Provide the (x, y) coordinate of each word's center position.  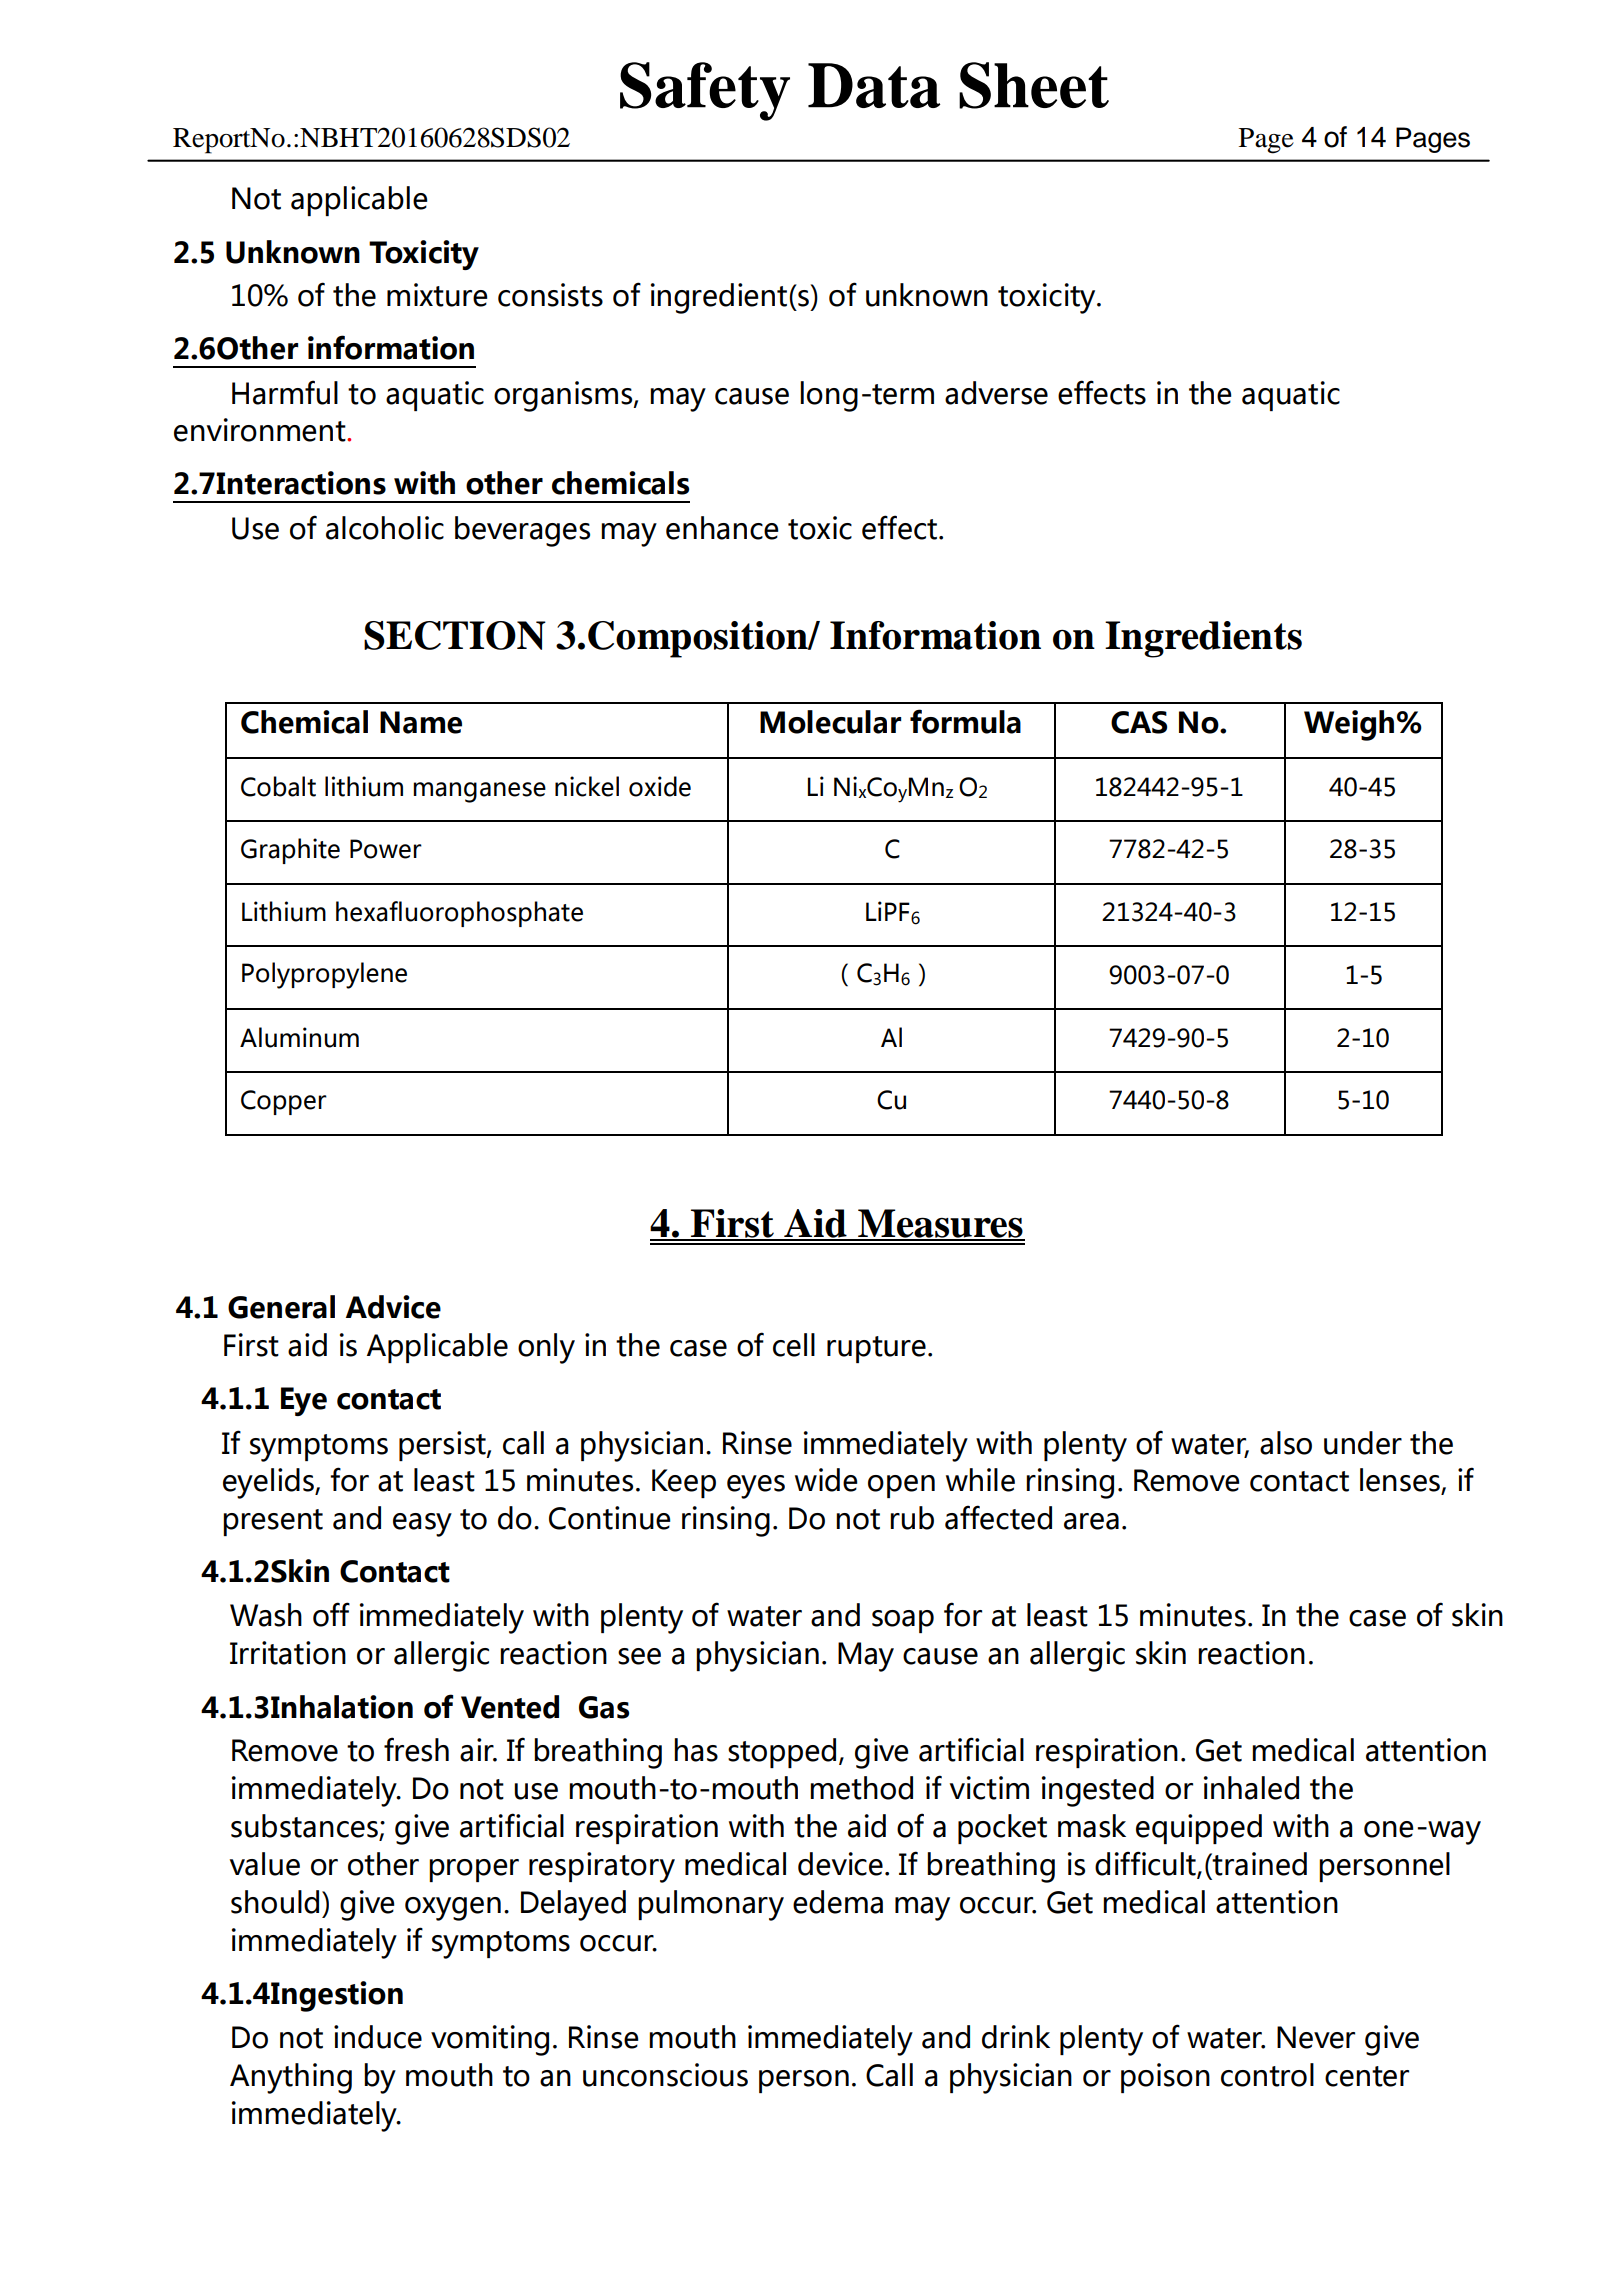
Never (1316, 2037)
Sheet (1034, 85)
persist (443, 1446)
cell (794, 1345)
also (1286, 1443)
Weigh (1349, 725)
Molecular (830, 722)
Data (874, 85)
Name (421, 722)
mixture (437, 295)
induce (378, 2037)
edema (838, 1902)
